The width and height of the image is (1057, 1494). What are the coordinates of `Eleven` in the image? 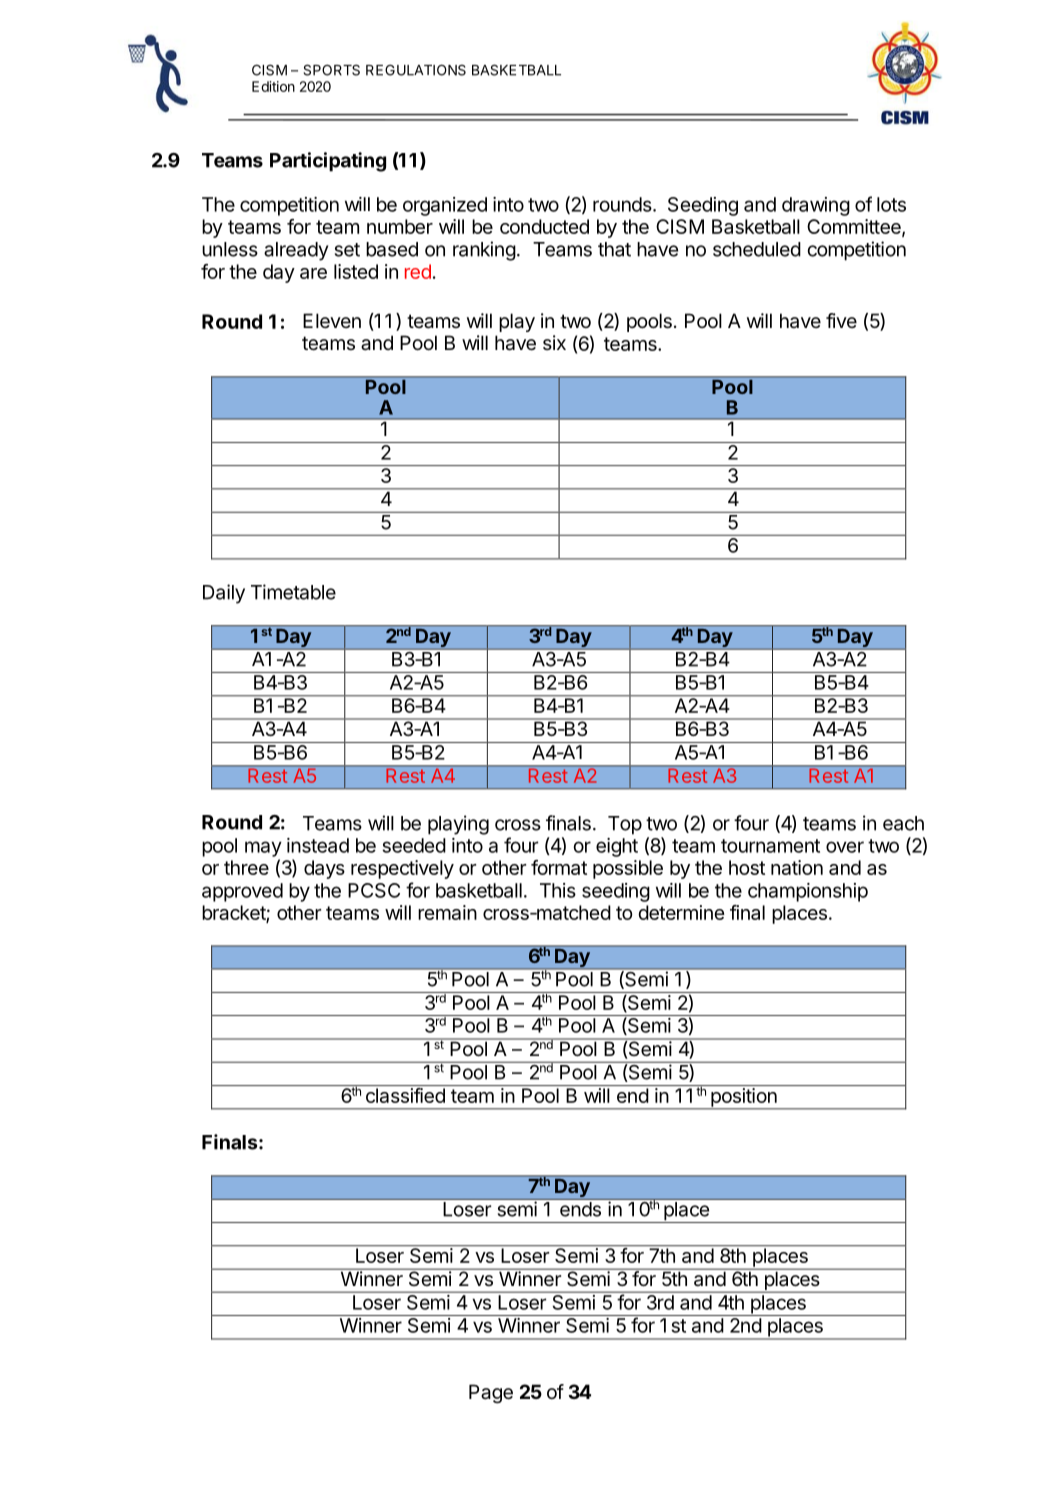 It's located at (332, 321).
